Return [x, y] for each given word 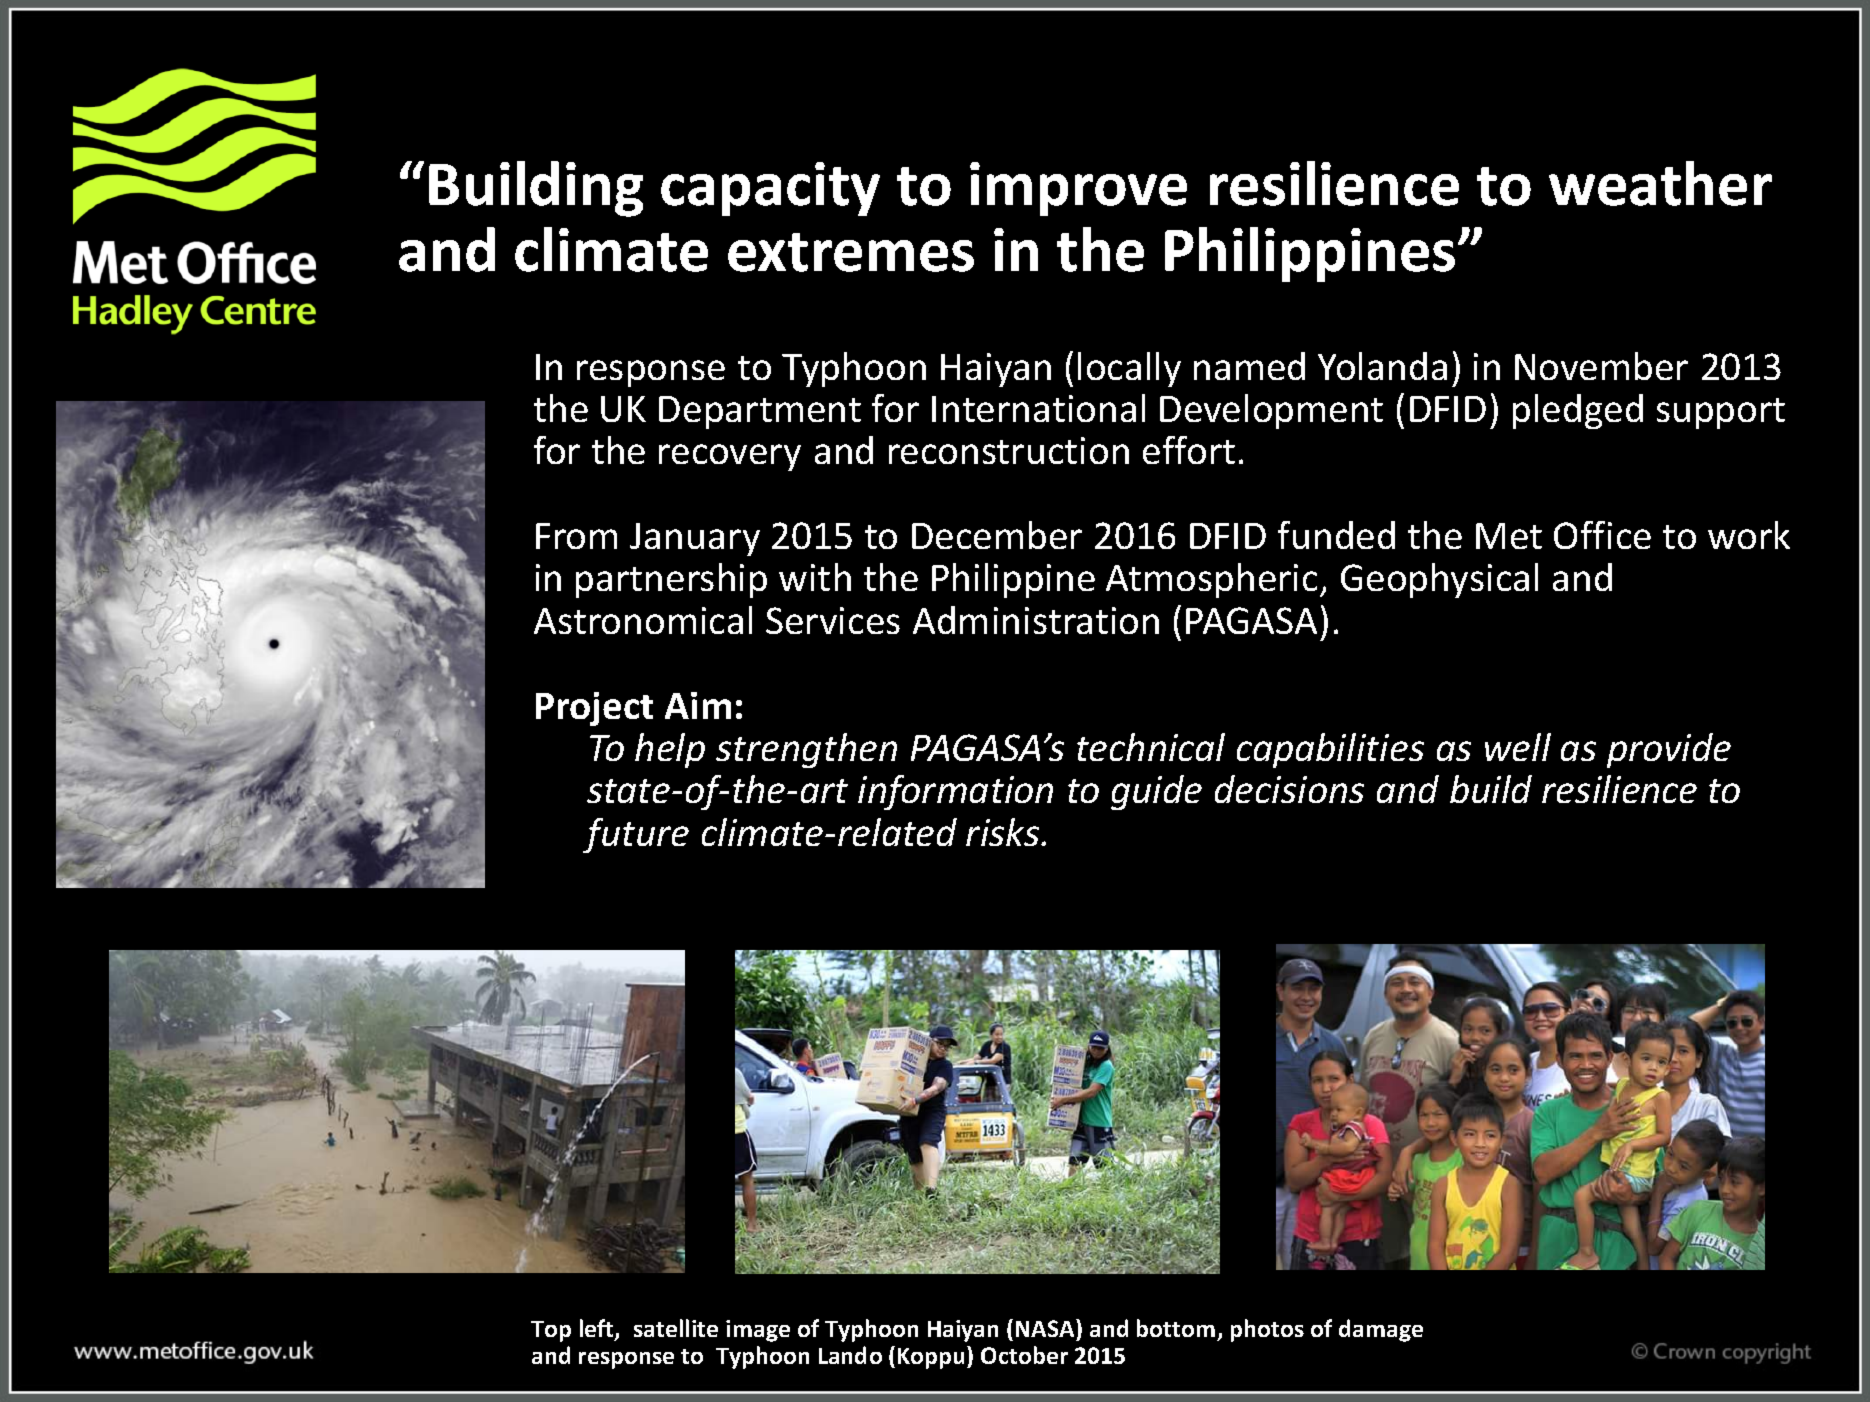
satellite [676, 1328]
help [670, 750]
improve [1078, 189]
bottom [1176, 1328]
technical [1151, 747]
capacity [770, 189]
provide [1669, 750]
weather [1660, 183]
